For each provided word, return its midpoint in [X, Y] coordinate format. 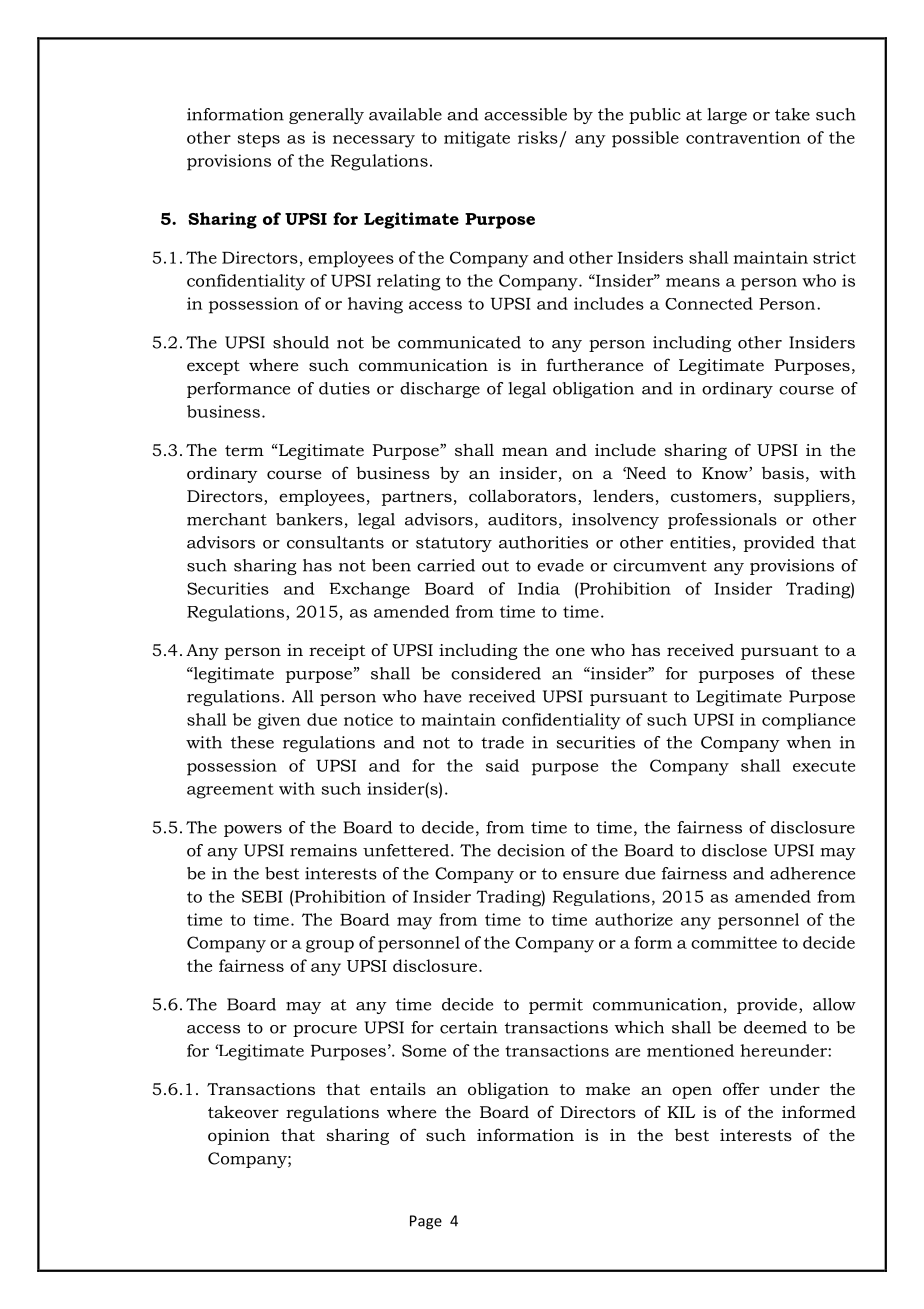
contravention [743, 137]
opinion [239, 1137]
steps [259, 140]
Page [426, 1222]
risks [538, 137]
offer [741, 1088]
